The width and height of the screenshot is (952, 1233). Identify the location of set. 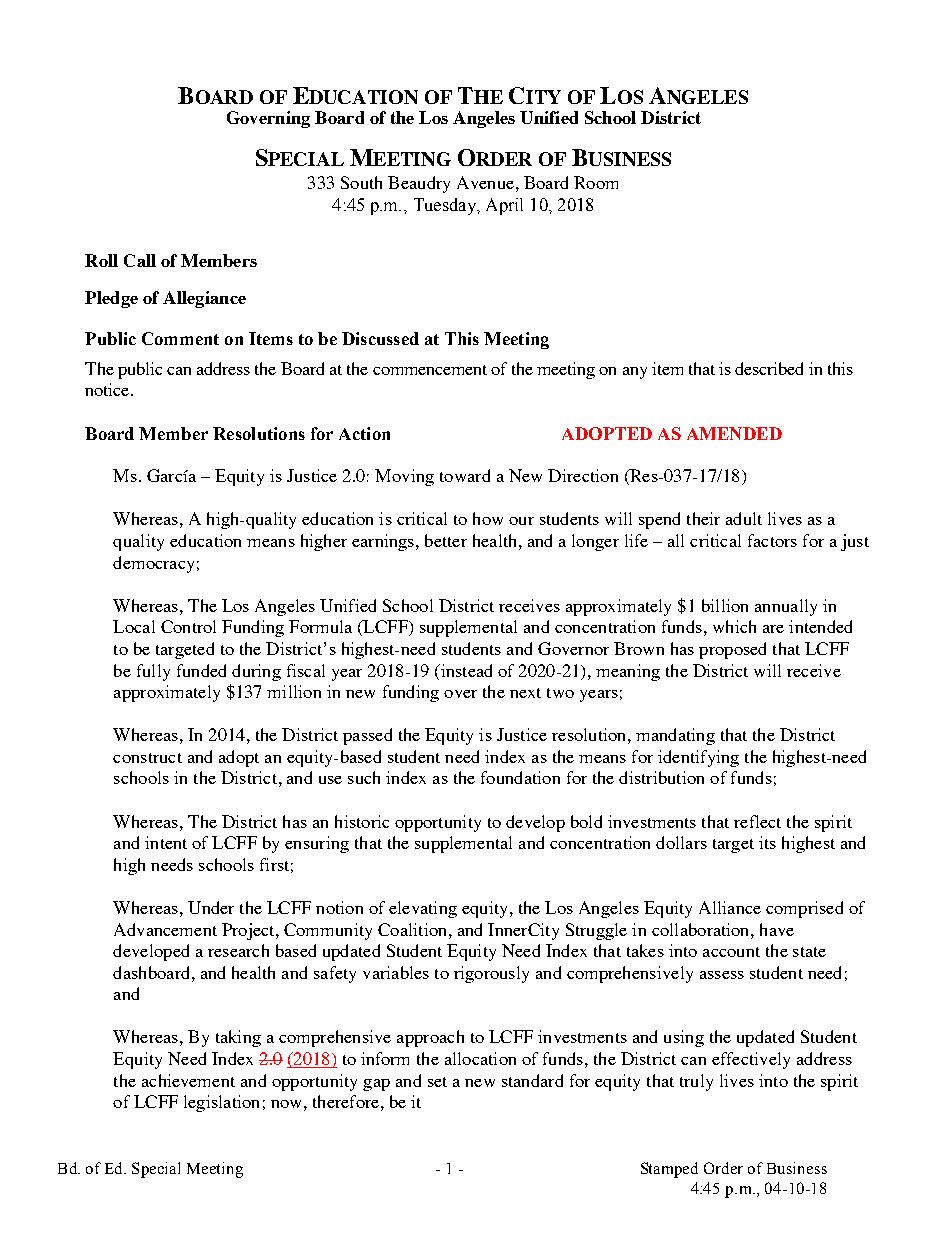
(437, 1082).
